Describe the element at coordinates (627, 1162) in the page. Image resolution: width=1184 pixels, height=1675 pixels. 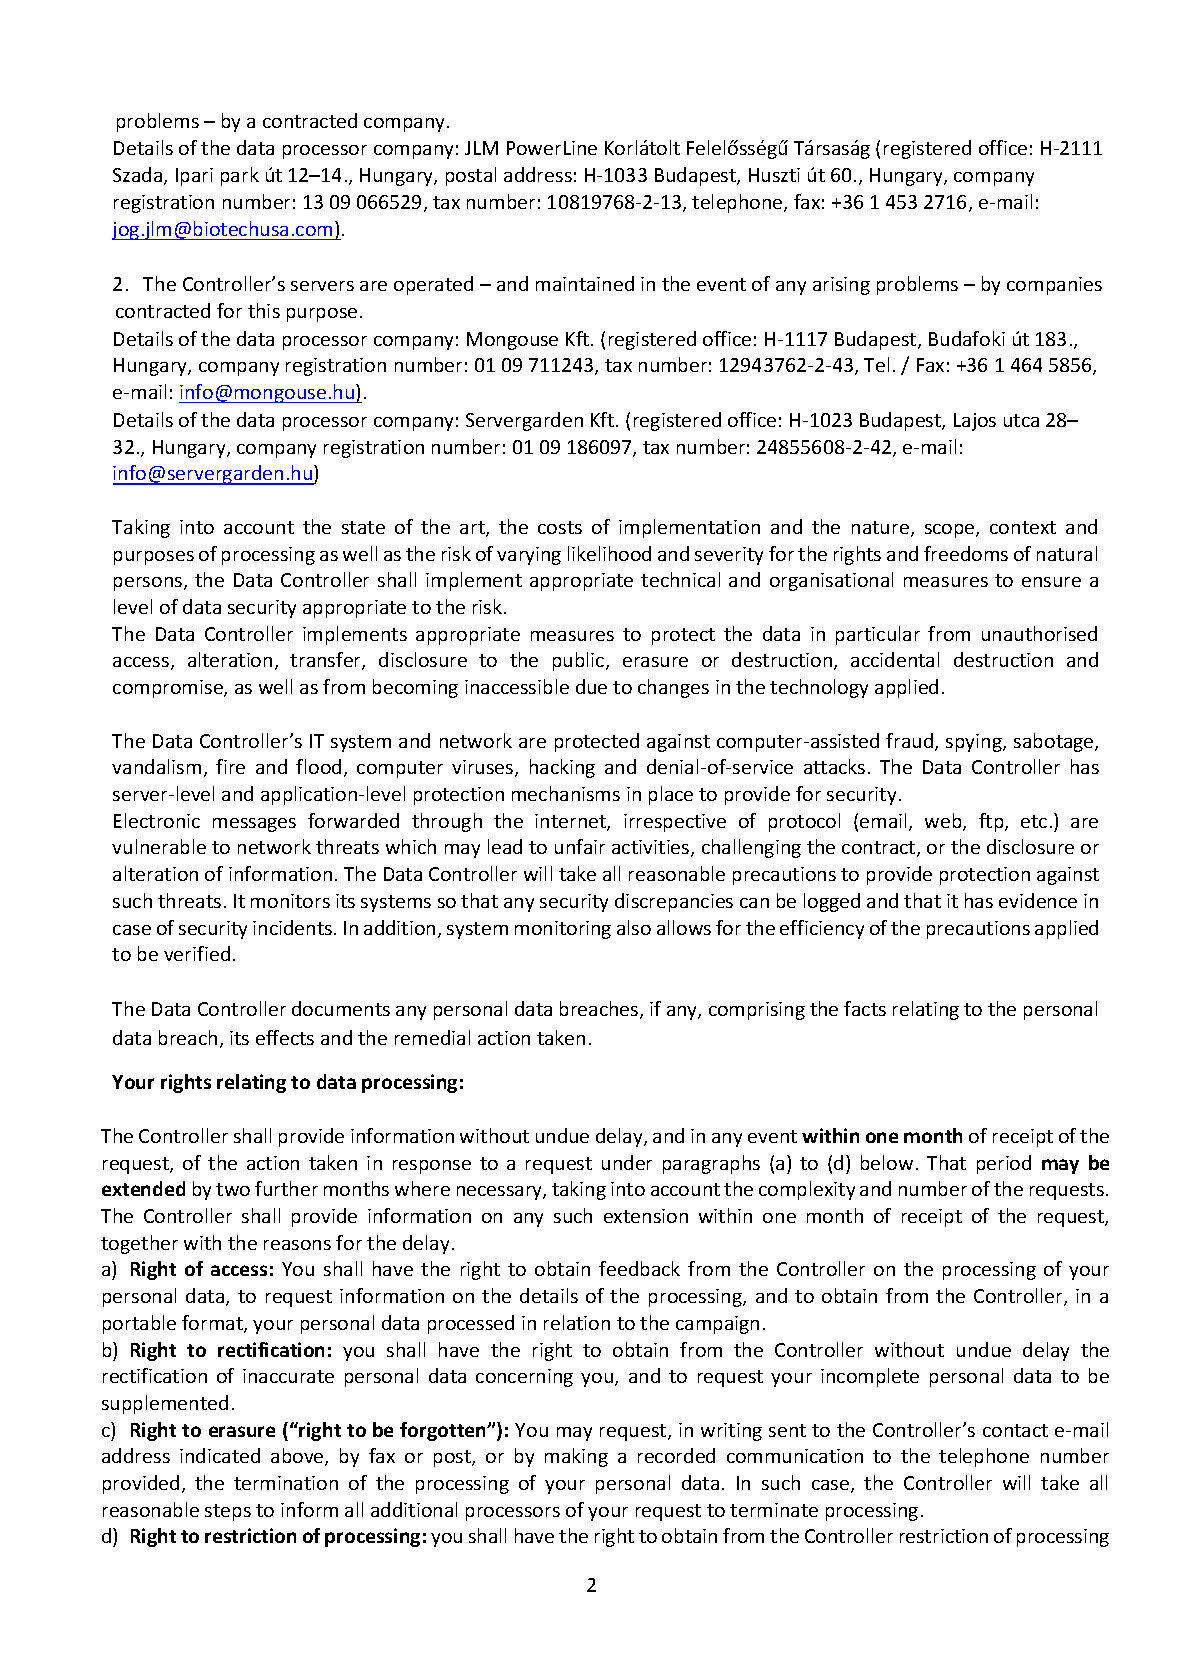
I see `under` at that location.
